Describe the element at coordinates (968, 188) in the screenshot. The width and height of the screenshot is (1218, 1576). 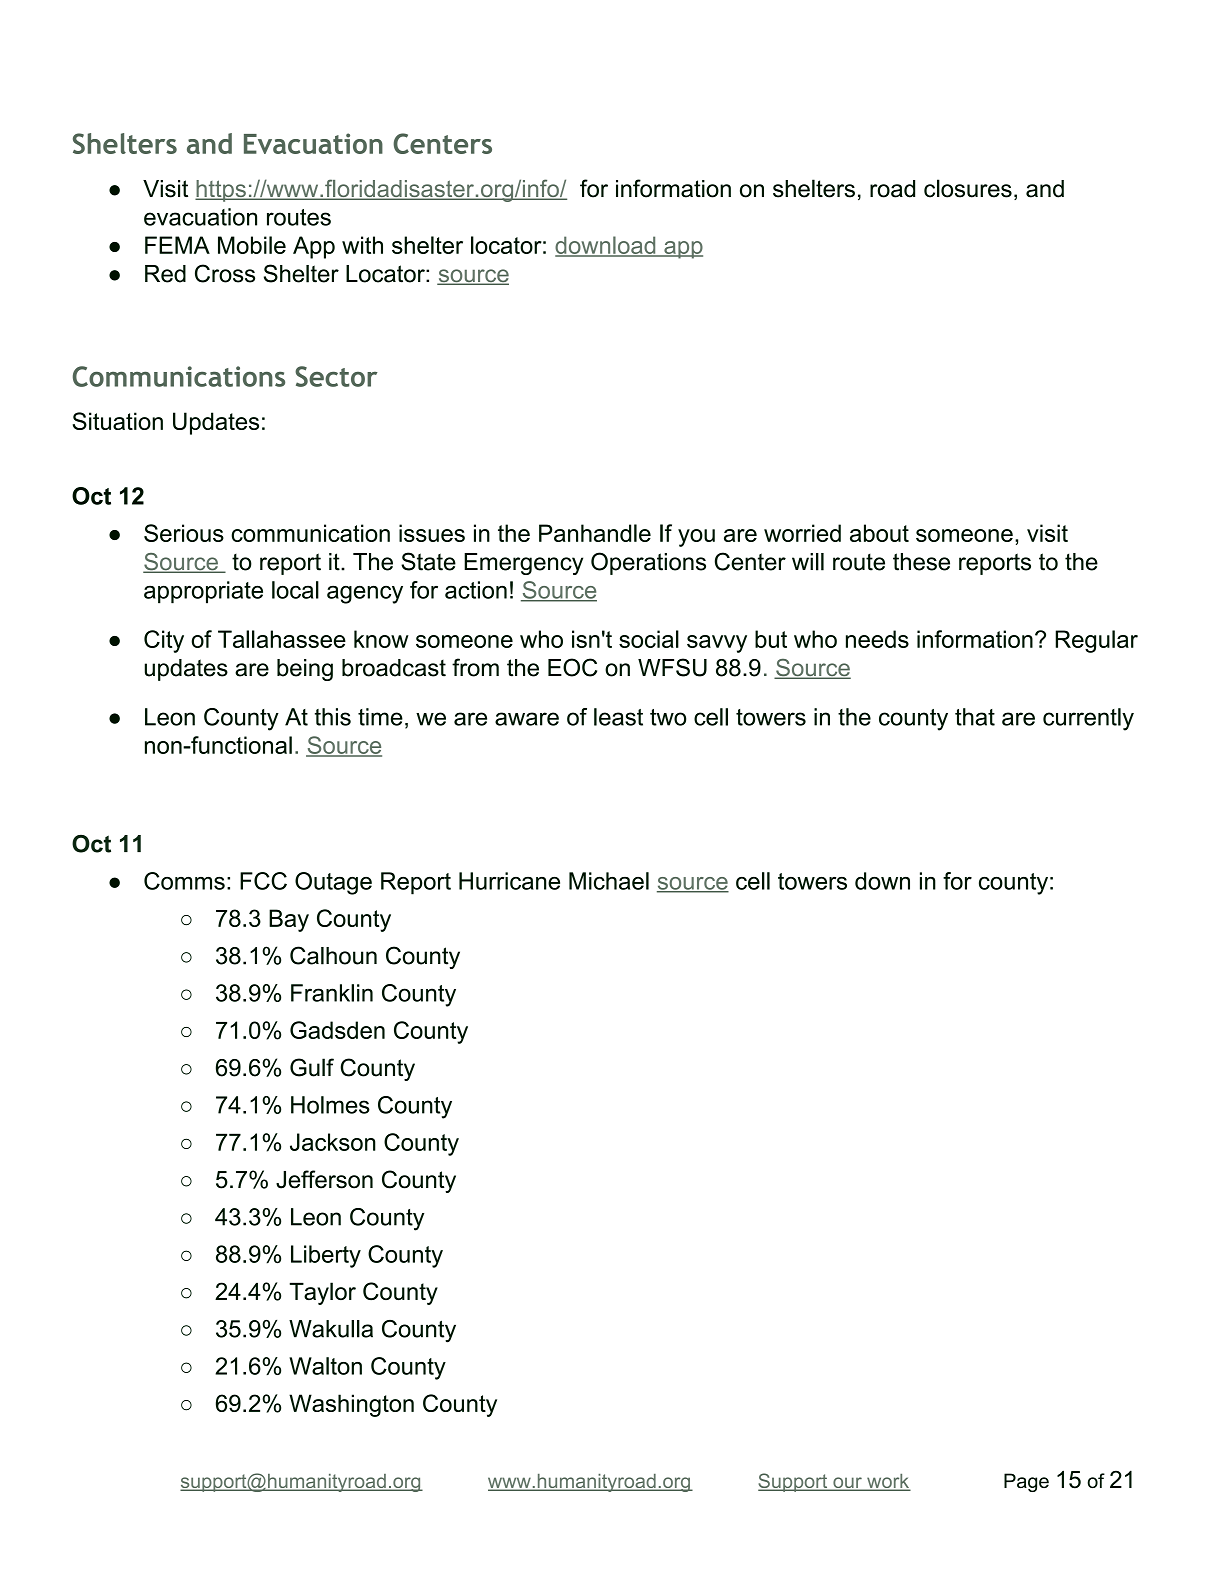
I see `closures` at that location.
